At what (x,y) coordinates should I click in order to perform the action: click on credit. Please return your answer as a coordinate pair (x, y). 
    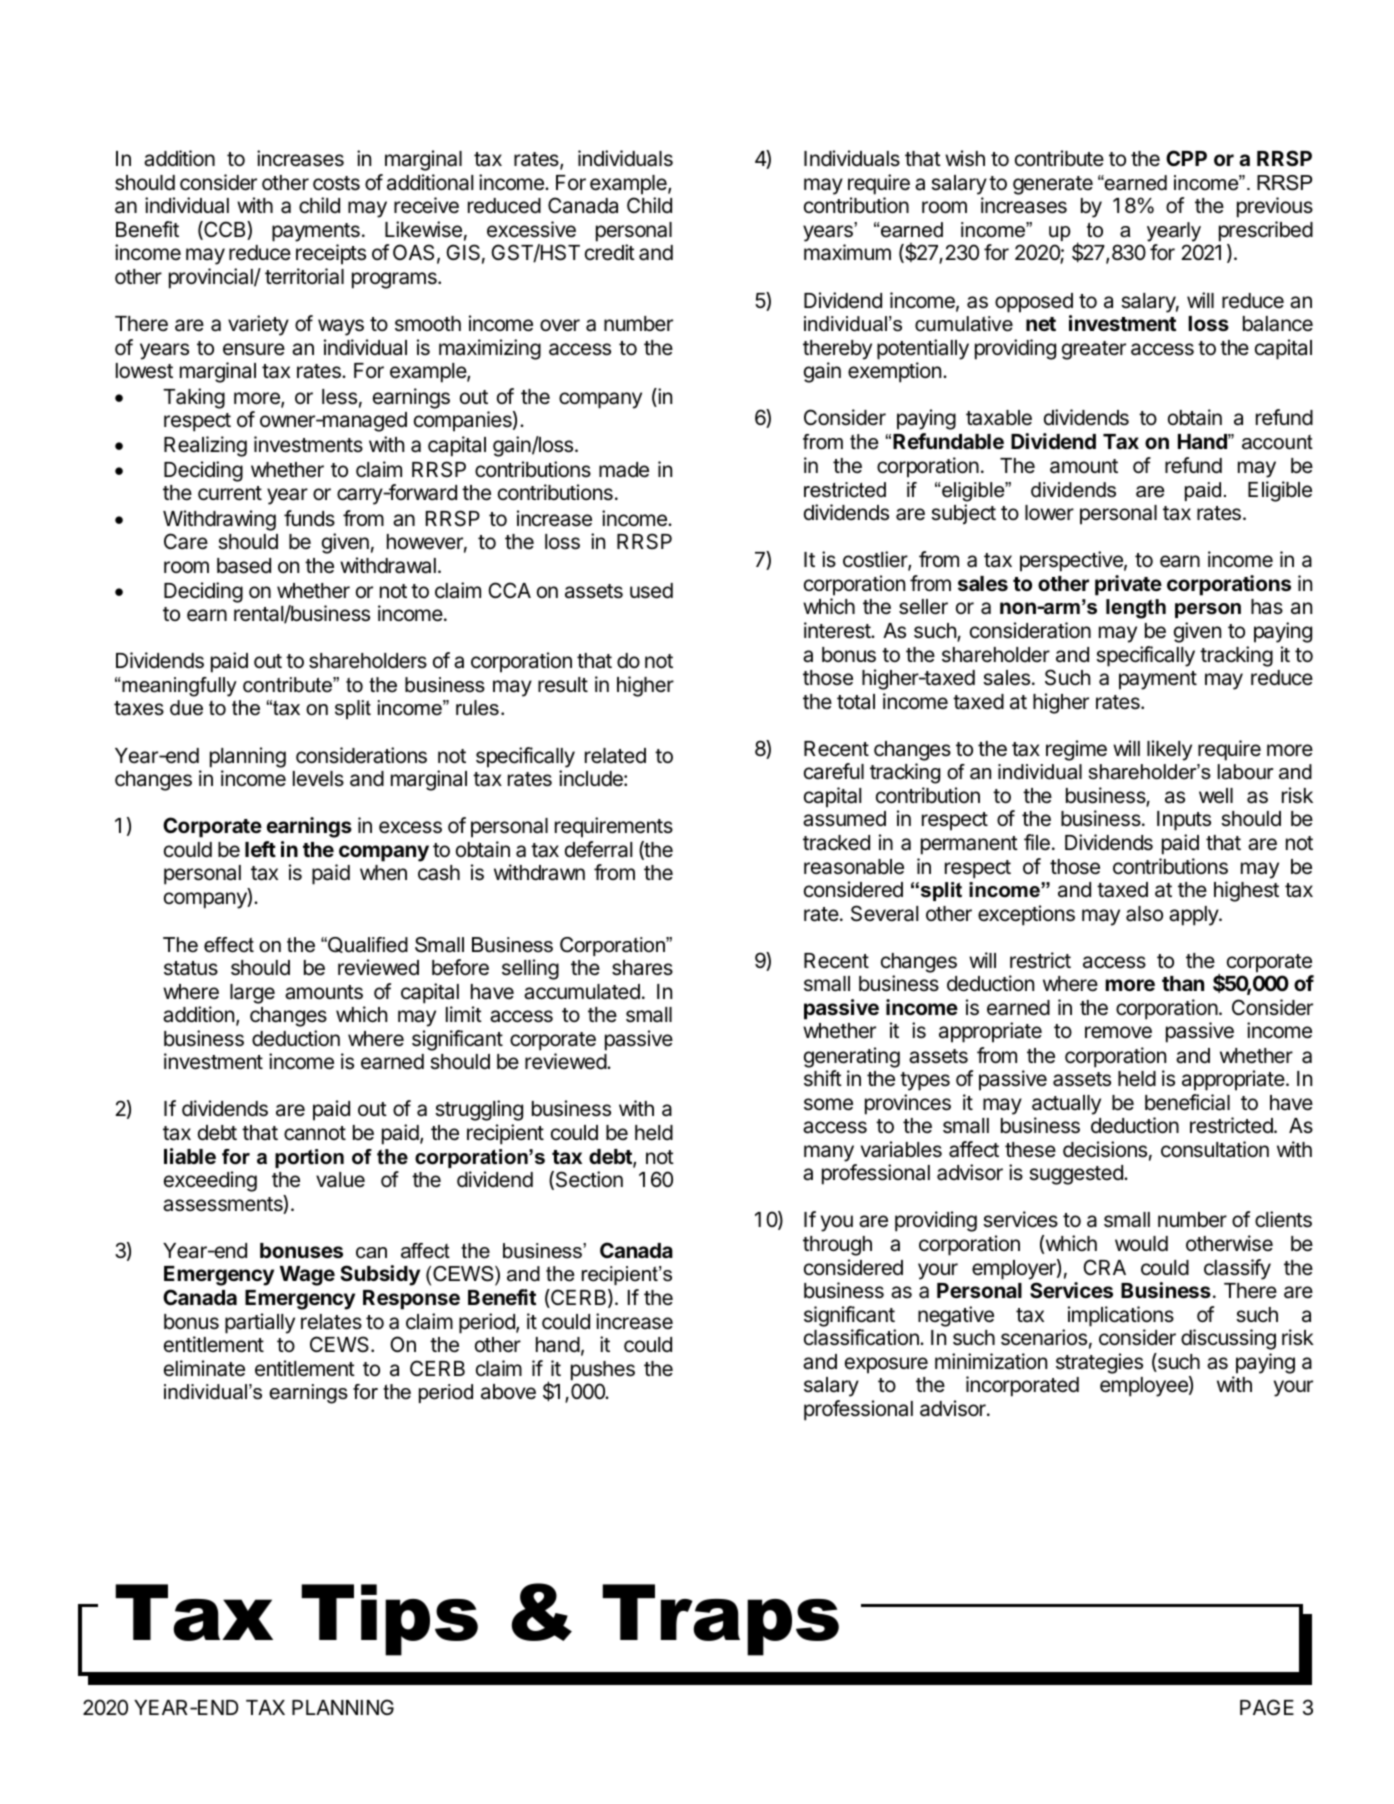
    Looking at the image, I should click on (610, 252).
